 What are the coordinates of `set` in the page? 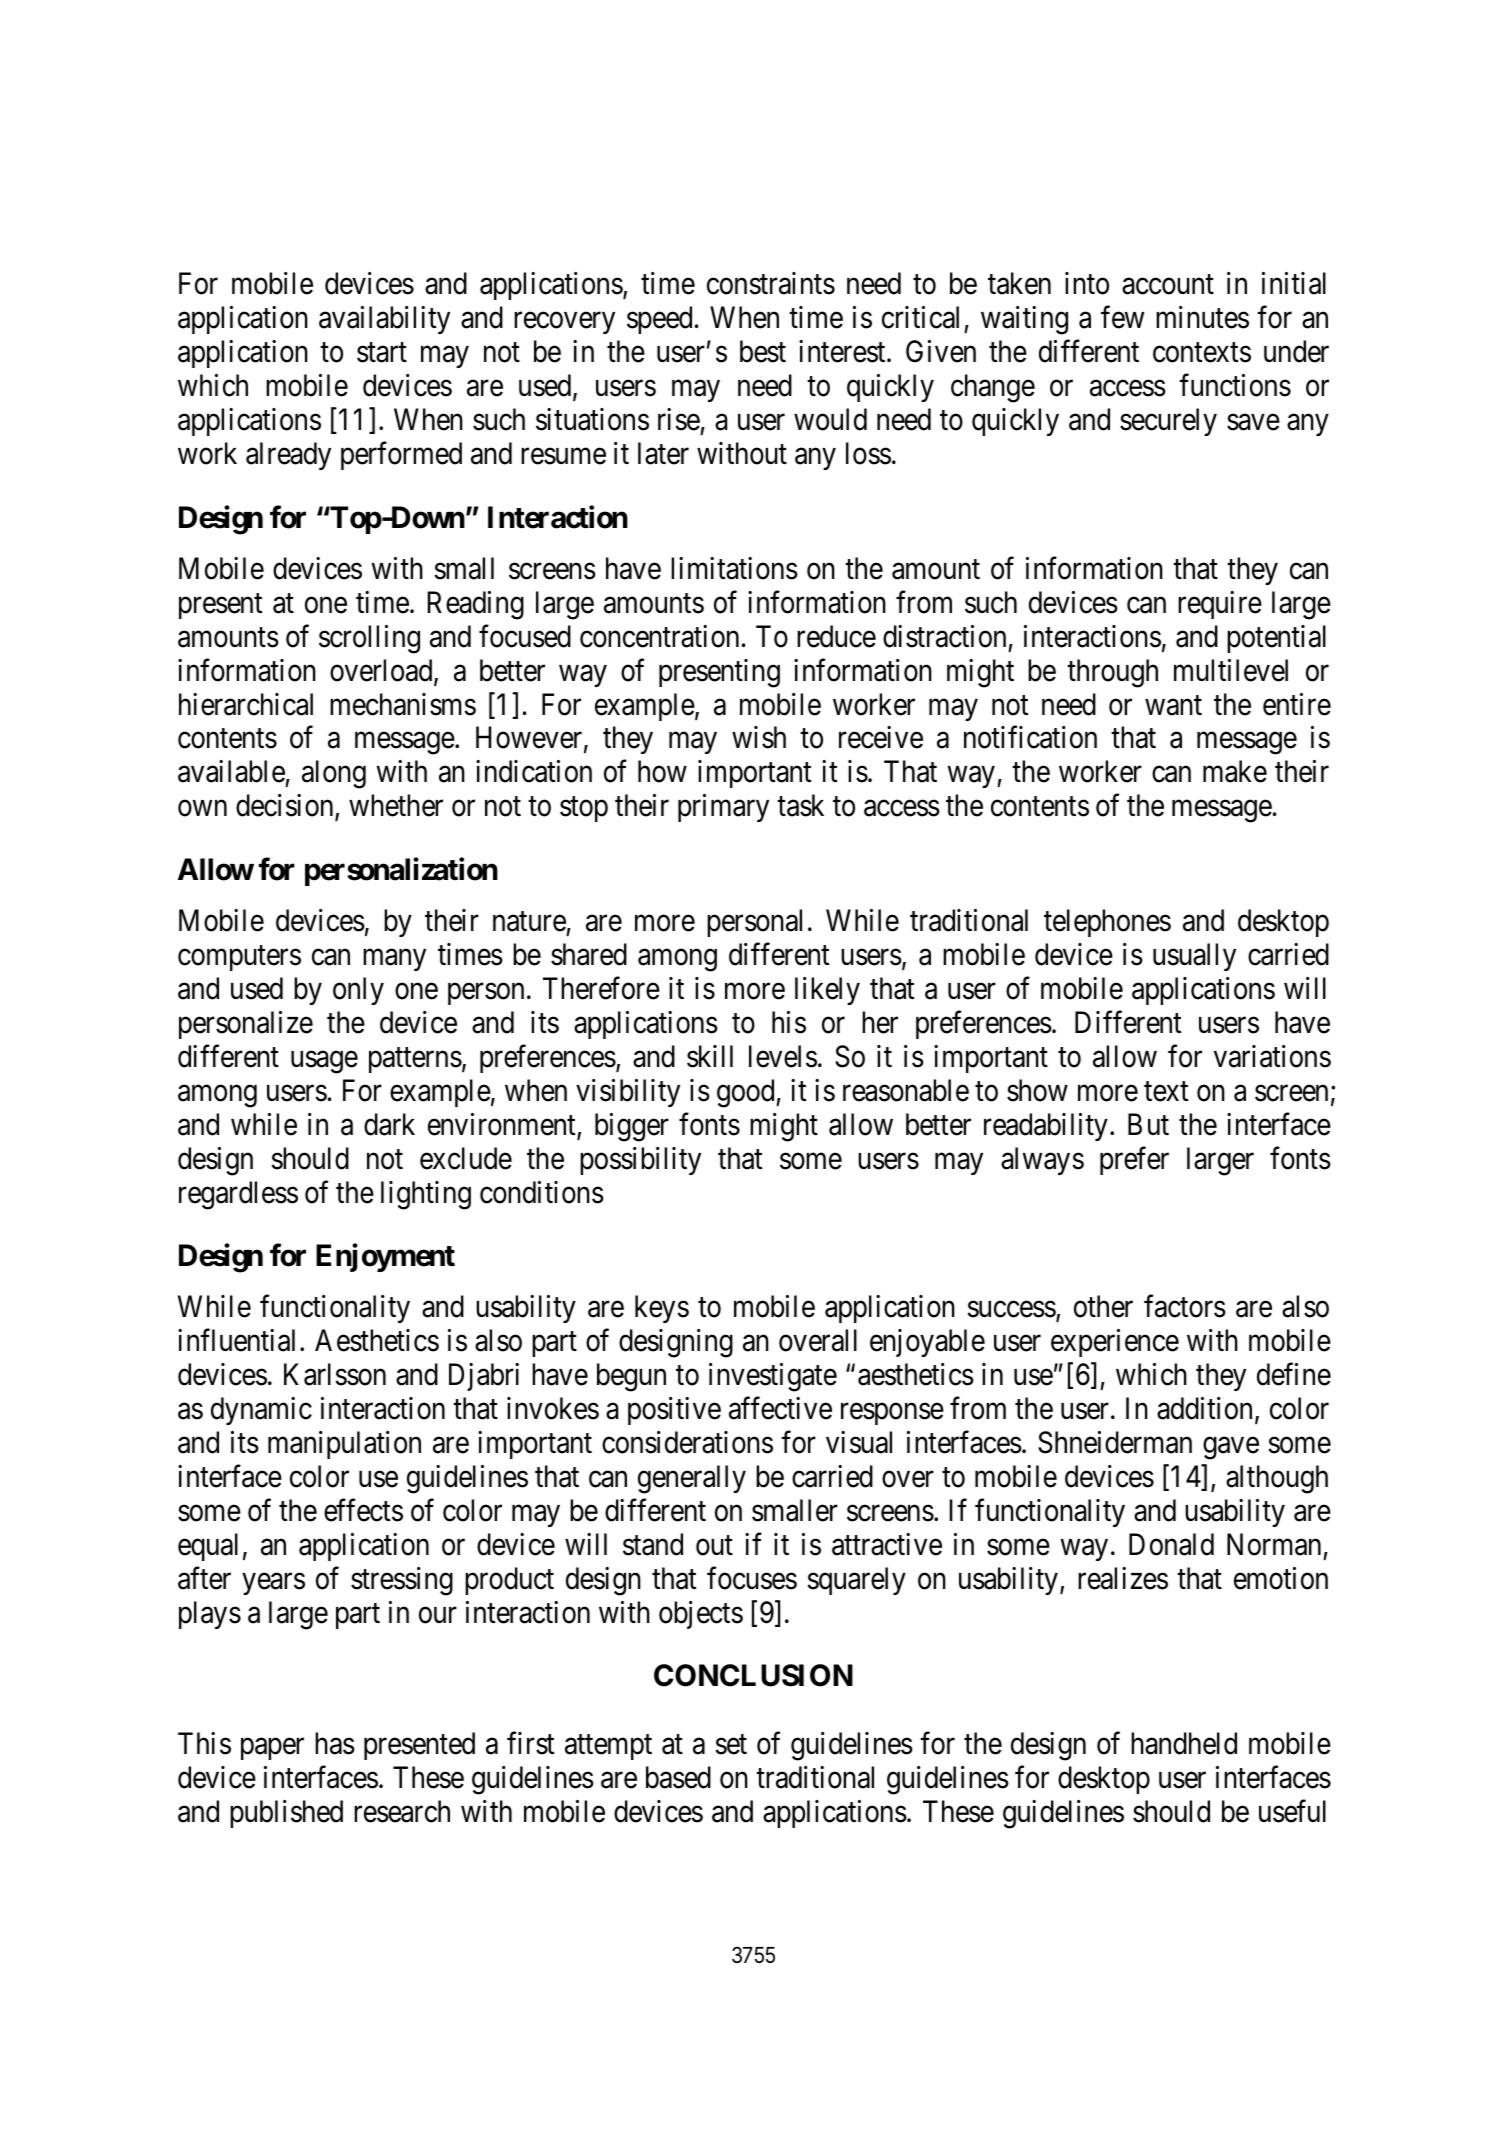 It's located at (731, 1745).
